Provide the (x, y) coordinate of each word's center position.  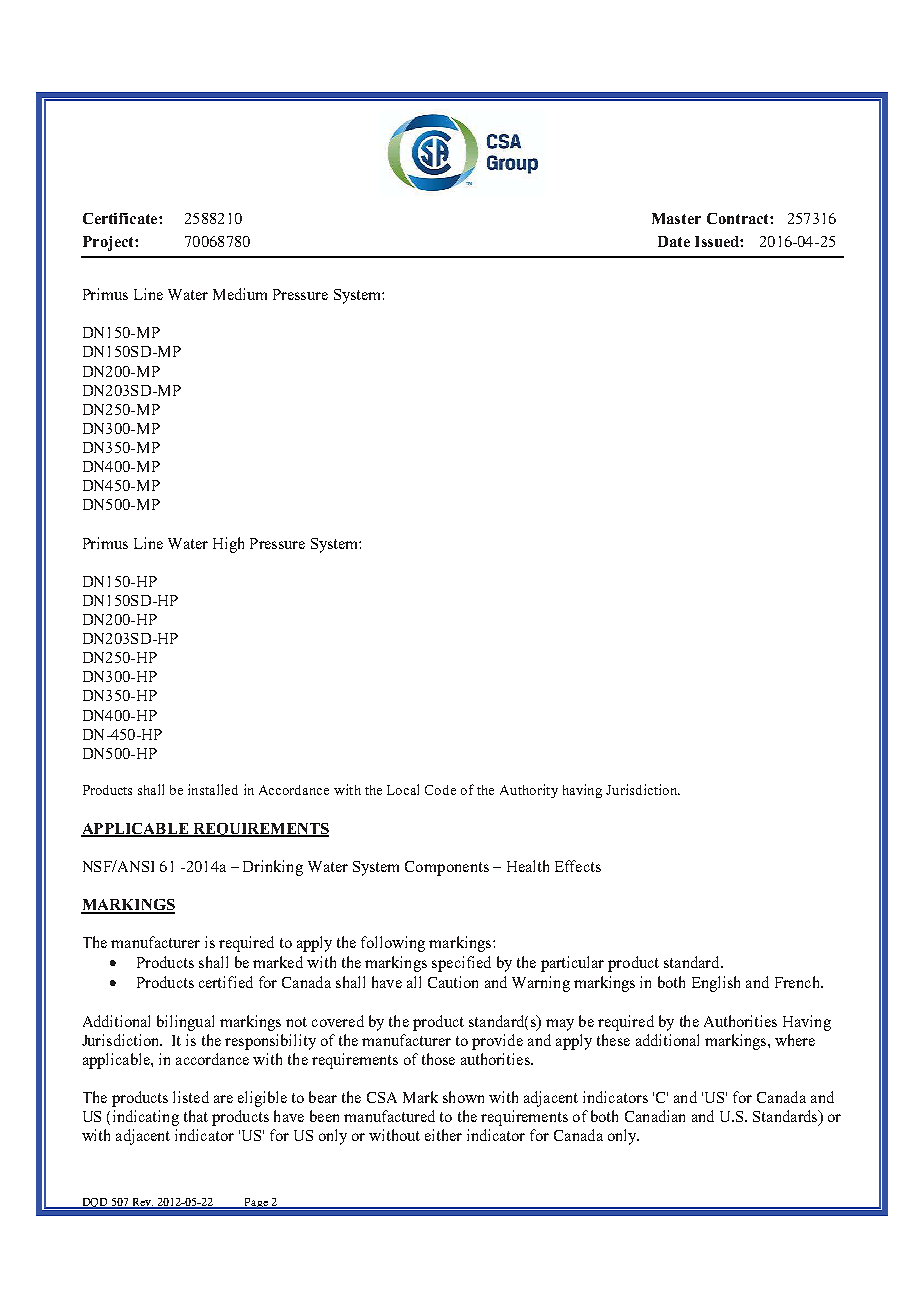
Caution (453, 982)
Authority (529, 791)
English (716, 984)
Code (440, 790)
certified (226, 982)
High (228, 545)
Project (109, 243)
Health (528, 866)
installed (213, 789)
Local (403, 789)
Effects (578, 866)
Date (674, 241)
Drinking (273, 868)
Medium (240, 294)
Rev (142, 1203)
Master (676, 218)
